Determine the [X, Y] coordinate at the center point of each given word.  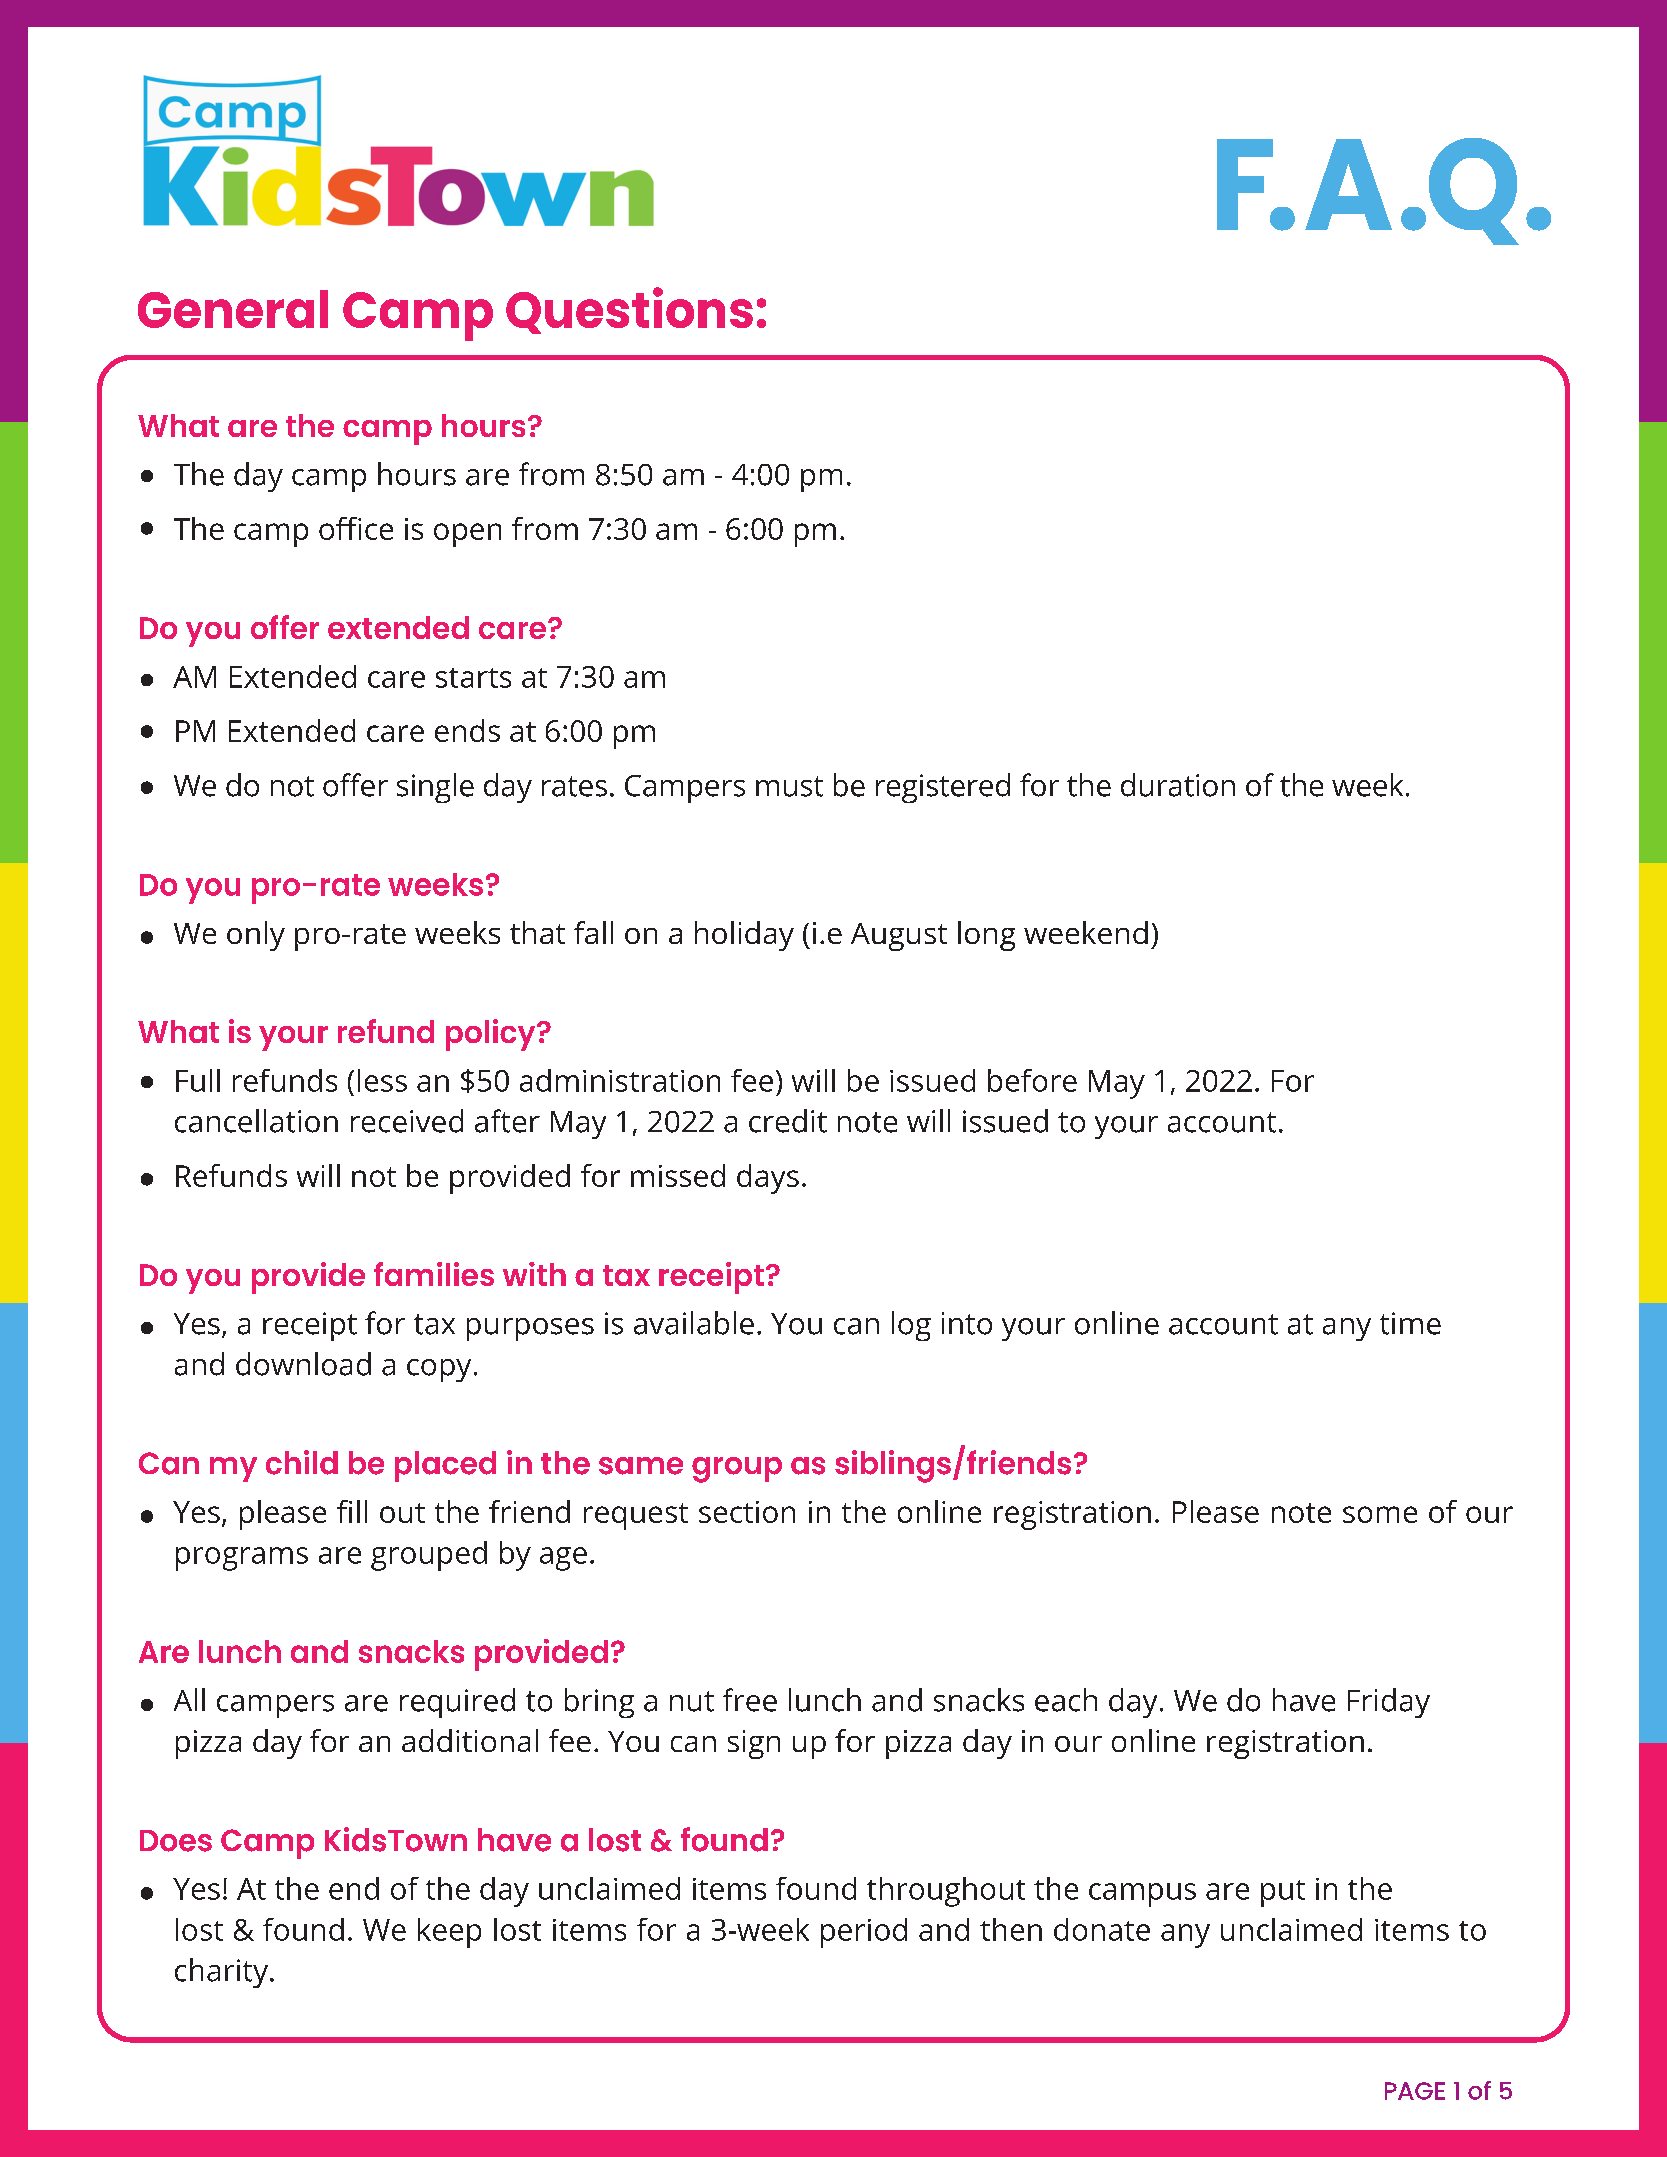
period [864, 1933]
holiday [744, 936]
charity [221, 1973]
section [747, 1512]
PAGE [1415, 2091]
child [302, 1462]
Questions [629, 310]
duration [1178, 785]
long [986, 936]
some [1380, 1514]
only [256, 936]
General [233, 309]
